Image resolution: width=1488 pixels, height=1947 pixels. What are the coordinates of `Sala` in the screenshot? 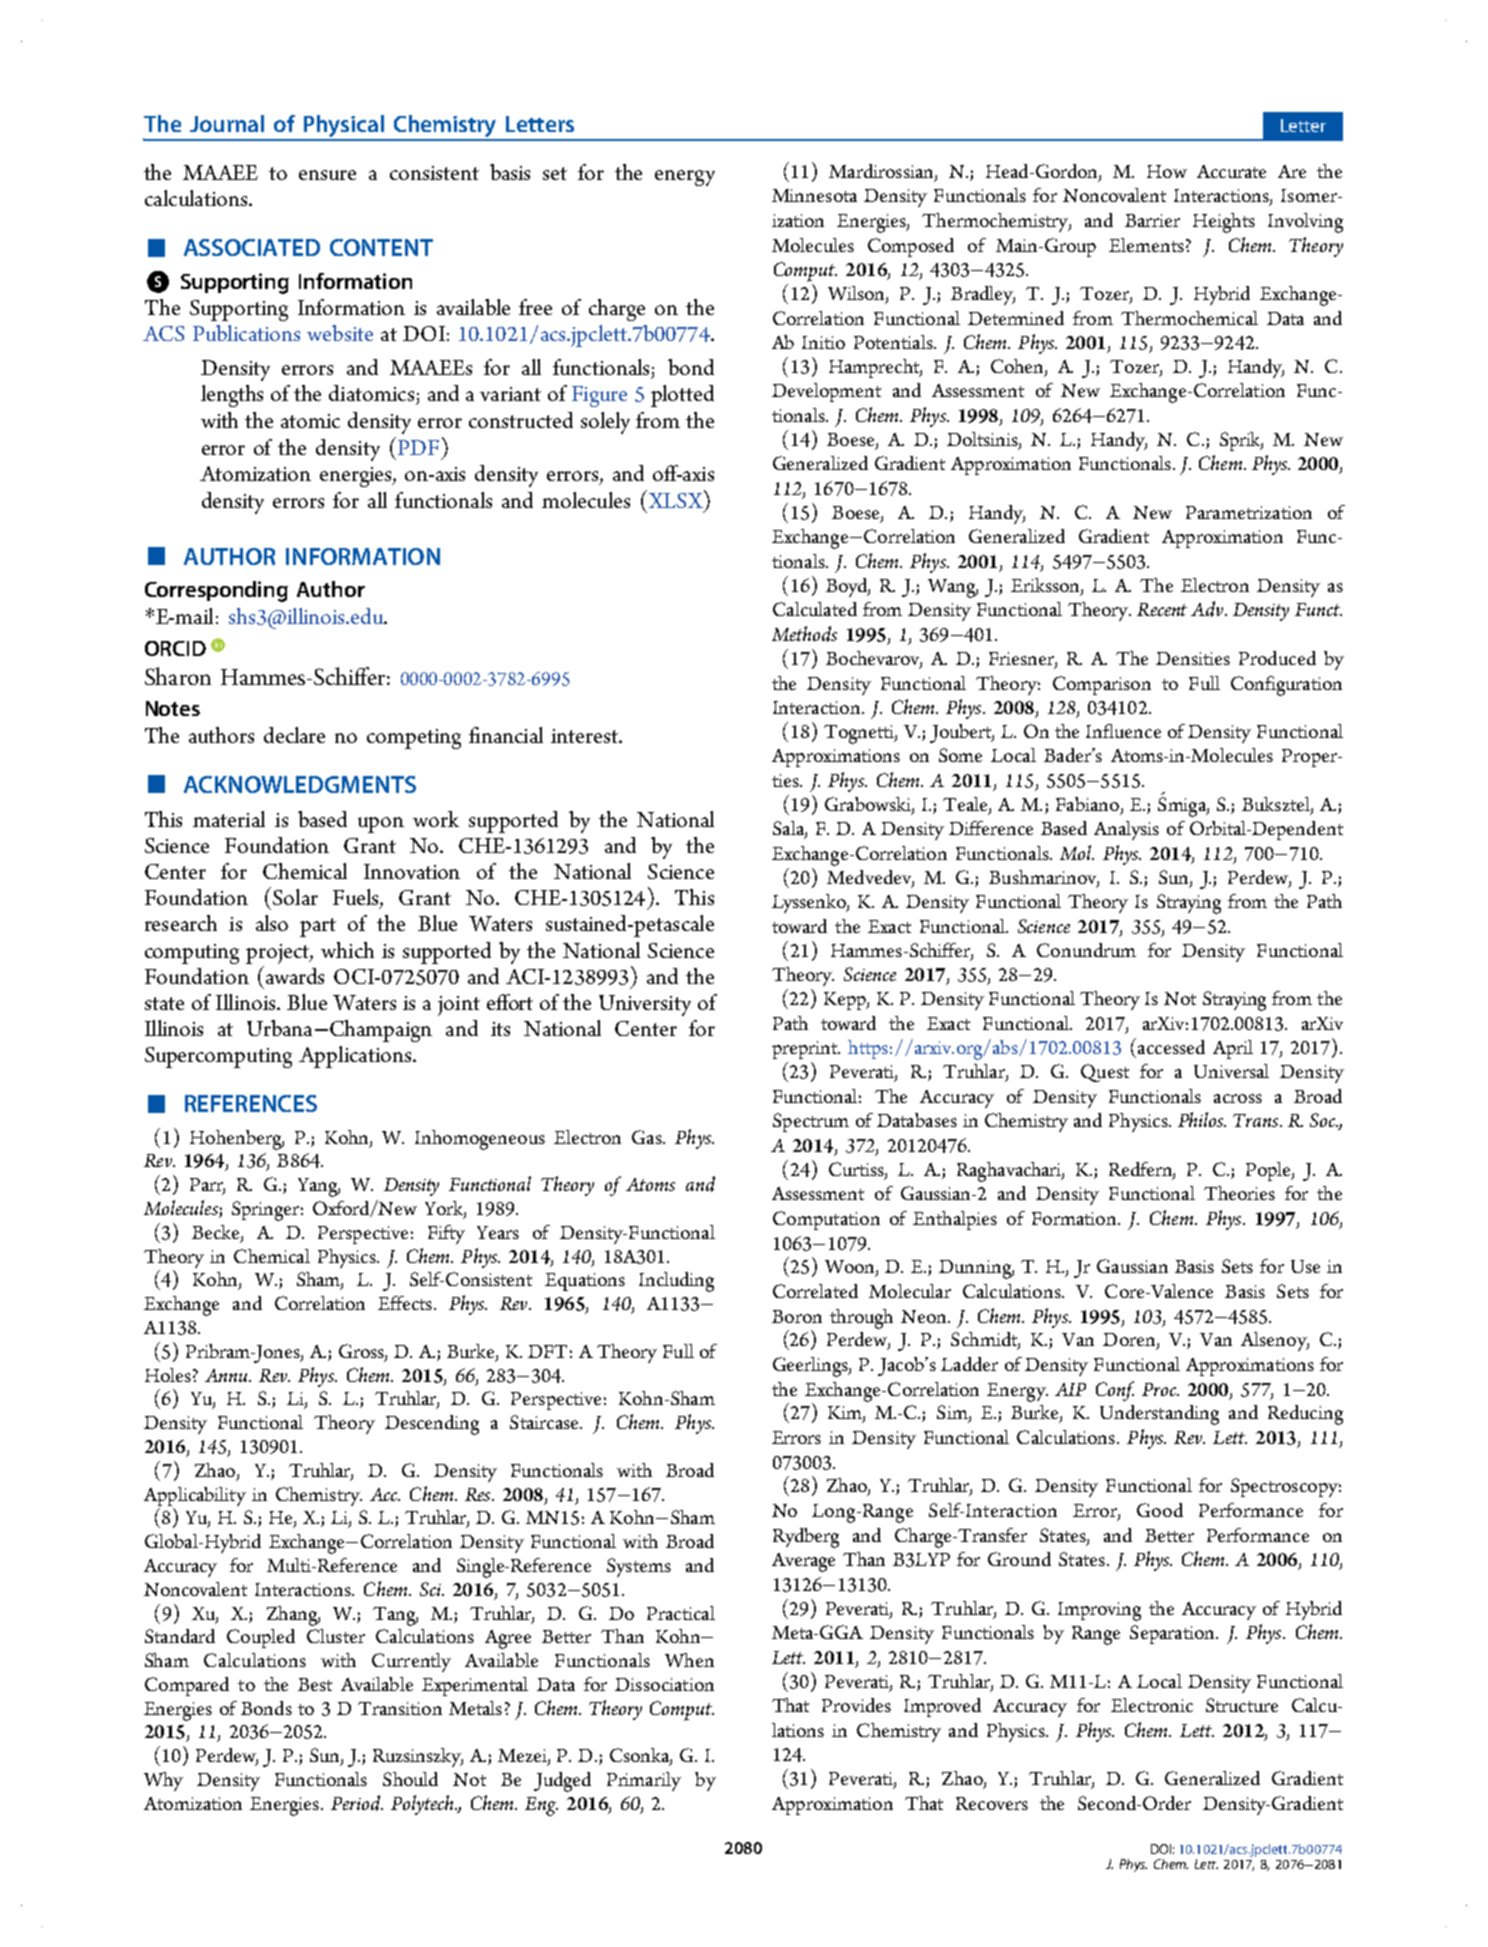 It's located at (789, 829).
